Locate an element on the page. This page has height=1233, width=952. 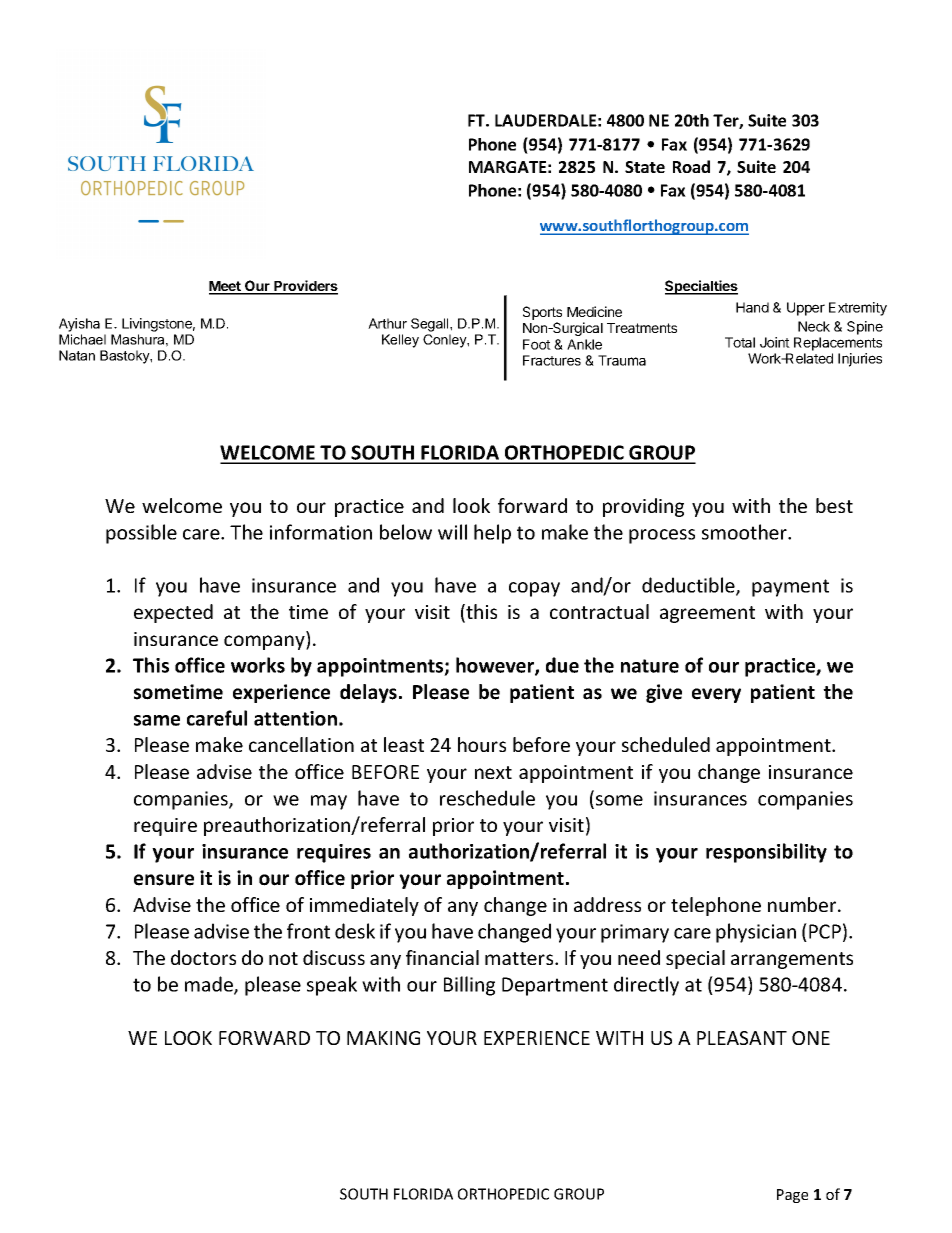
expected is located at coordinates (173, 613).
